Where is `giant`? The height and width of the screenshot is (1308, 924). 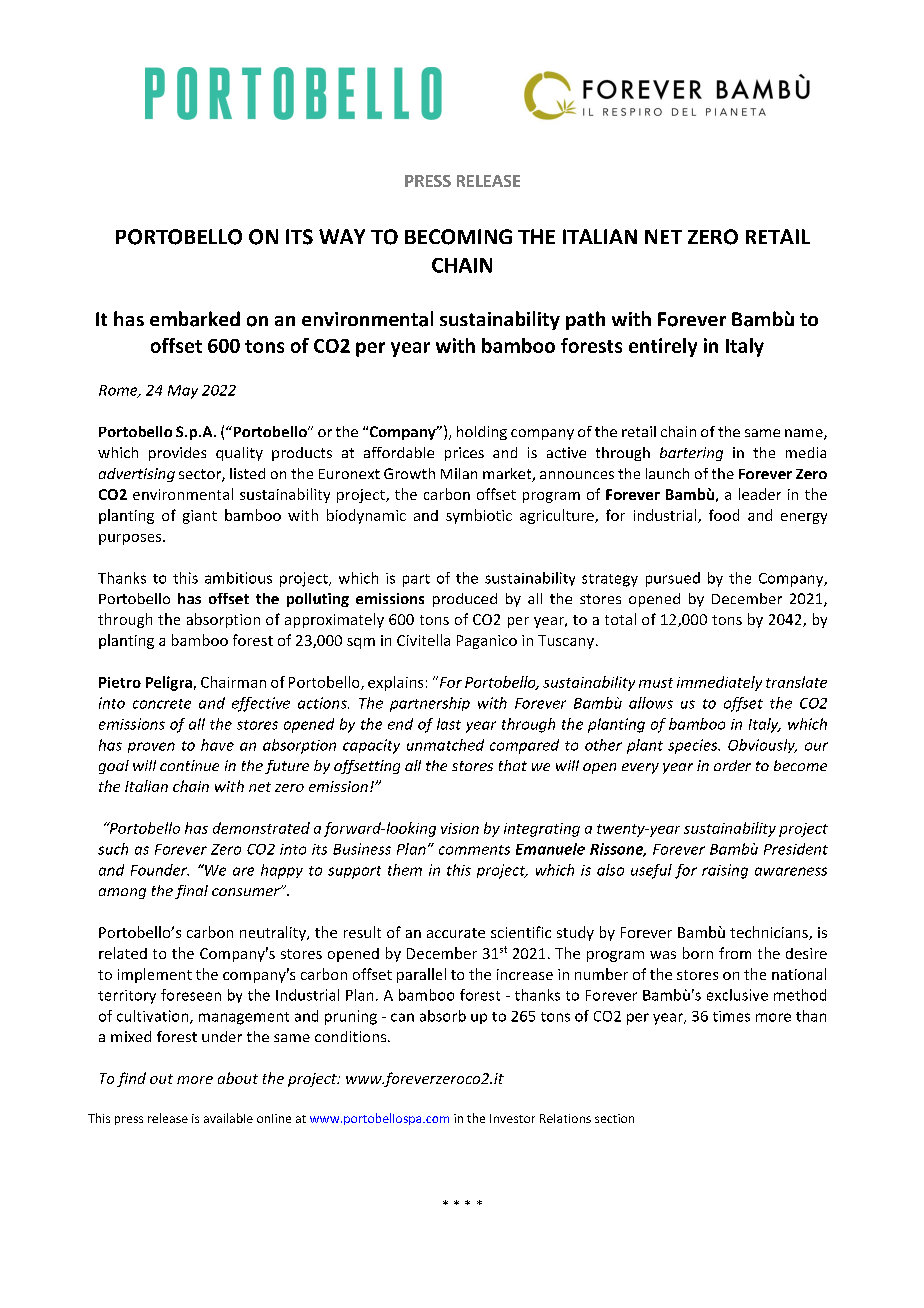
giant is located at coordinates (200, 517).
